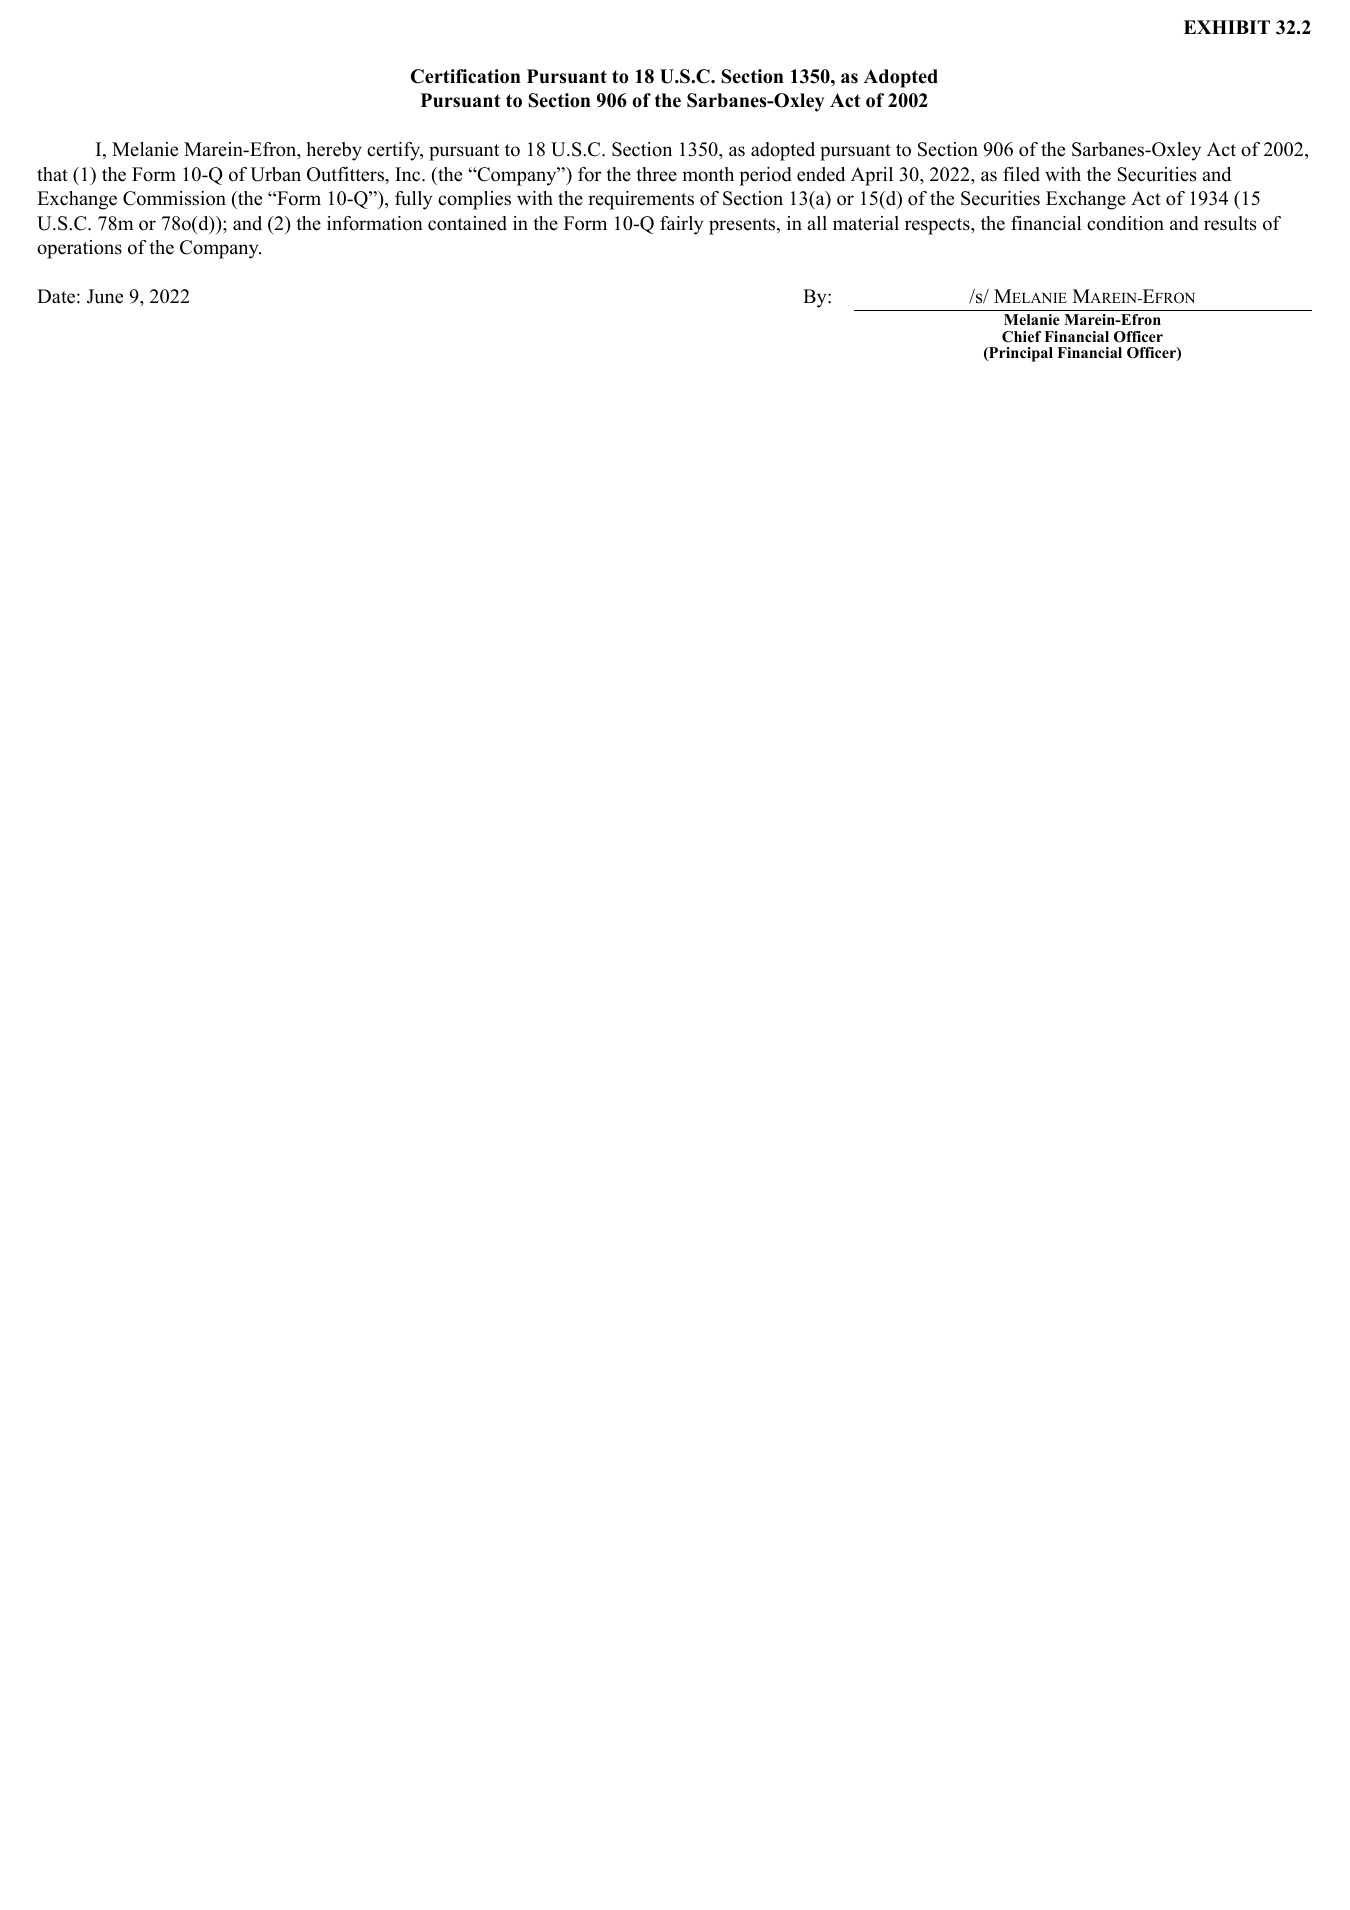  I want to click on requirements, so click(641, 200).
